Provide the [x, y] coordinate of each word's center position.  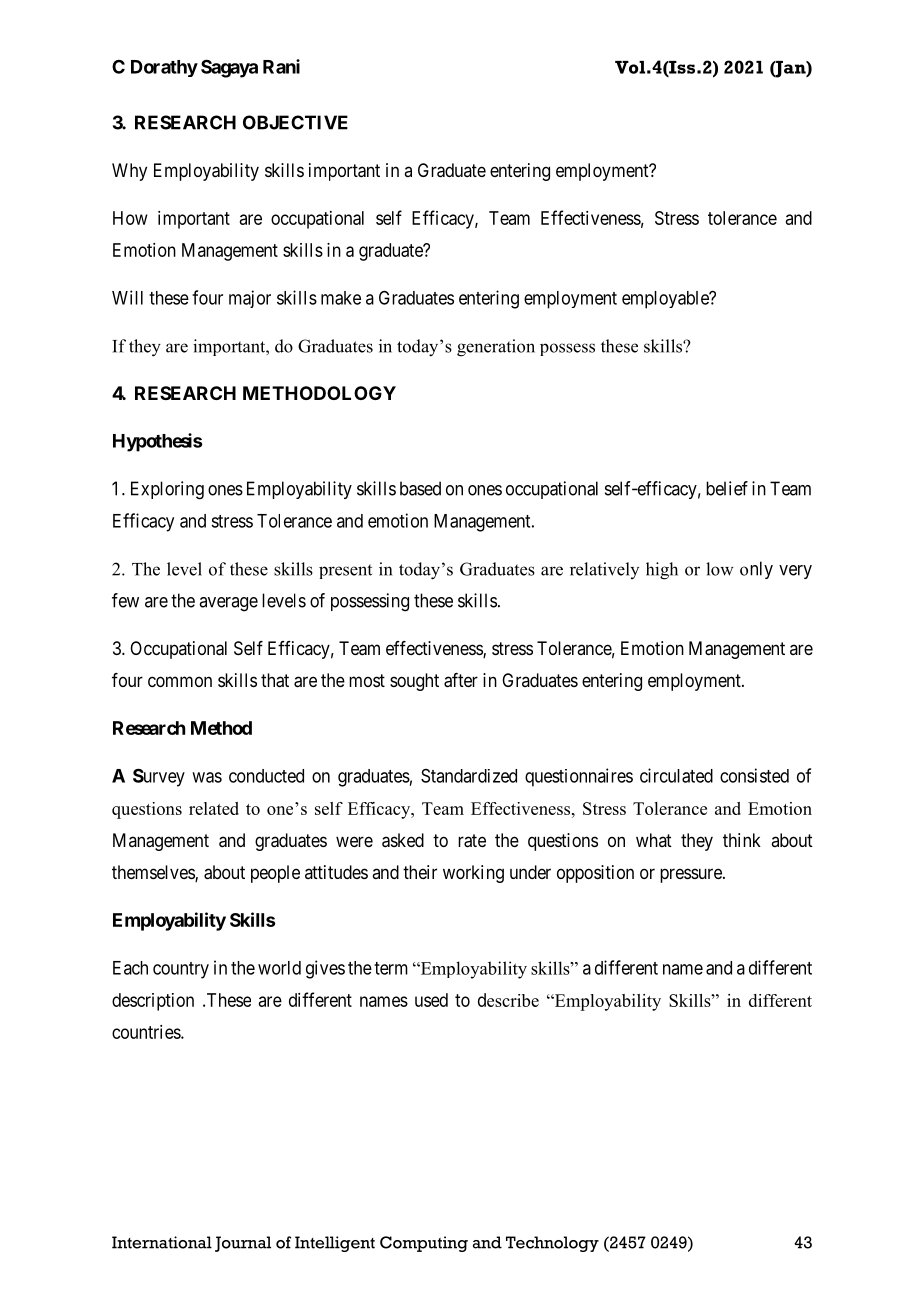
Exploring [167, 490]
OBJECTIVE [295, 122]
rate [472, 841]
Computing [424, 1244]
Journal [243, 1244]
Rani [281, 66]
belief [727, 488]
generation [496, 348]
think [742, 840]
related [214, 808]
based [420, 488]
